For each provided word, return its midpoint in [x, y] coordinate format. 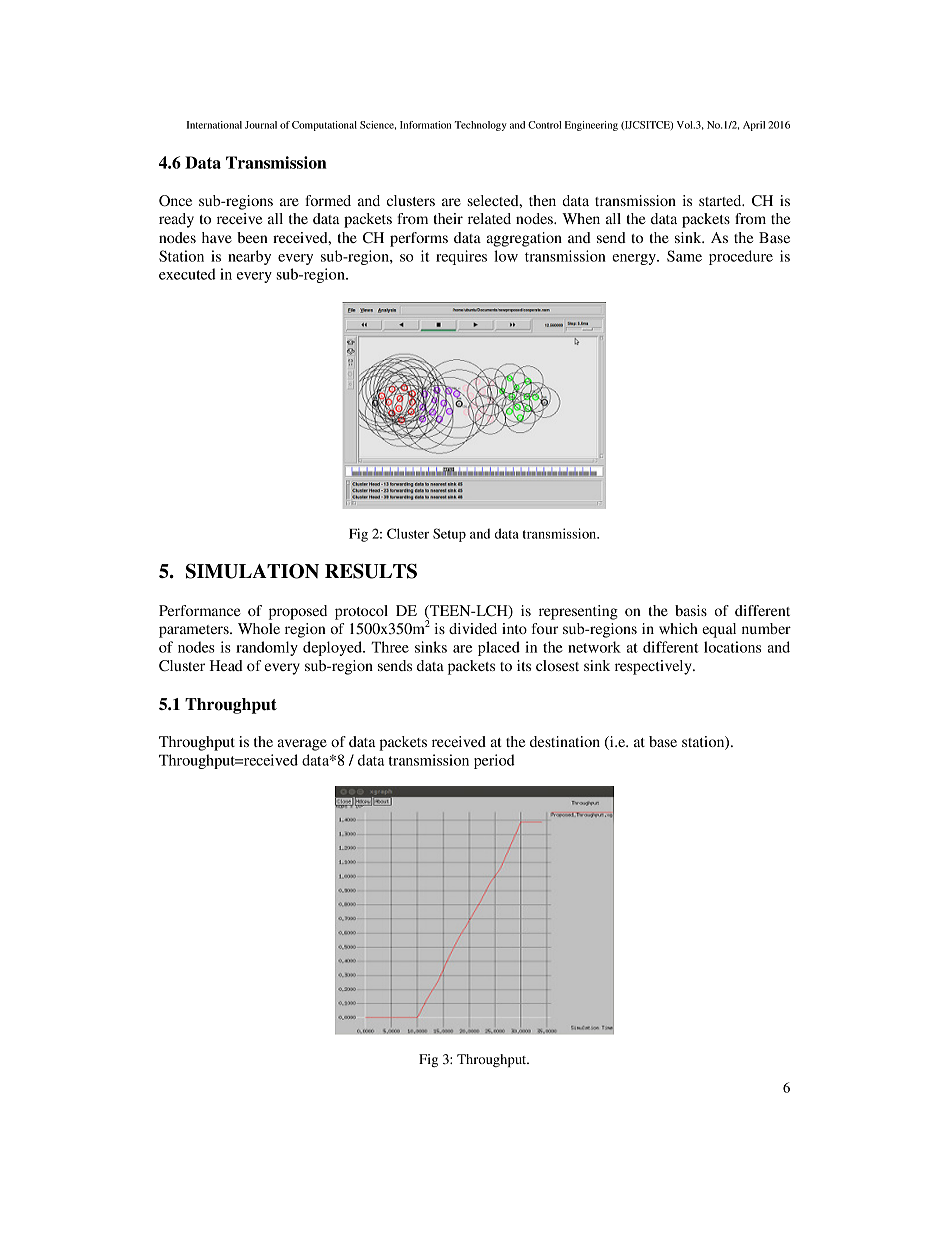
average [302, 745]
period [494, 761]
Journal [261, 125]
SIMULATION [252, 571]
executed [187, 274]
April [754, 126]
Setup [449, 535]
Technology [481, 126]
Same [684, 256]
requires [461, 257]
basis [691, 610]
